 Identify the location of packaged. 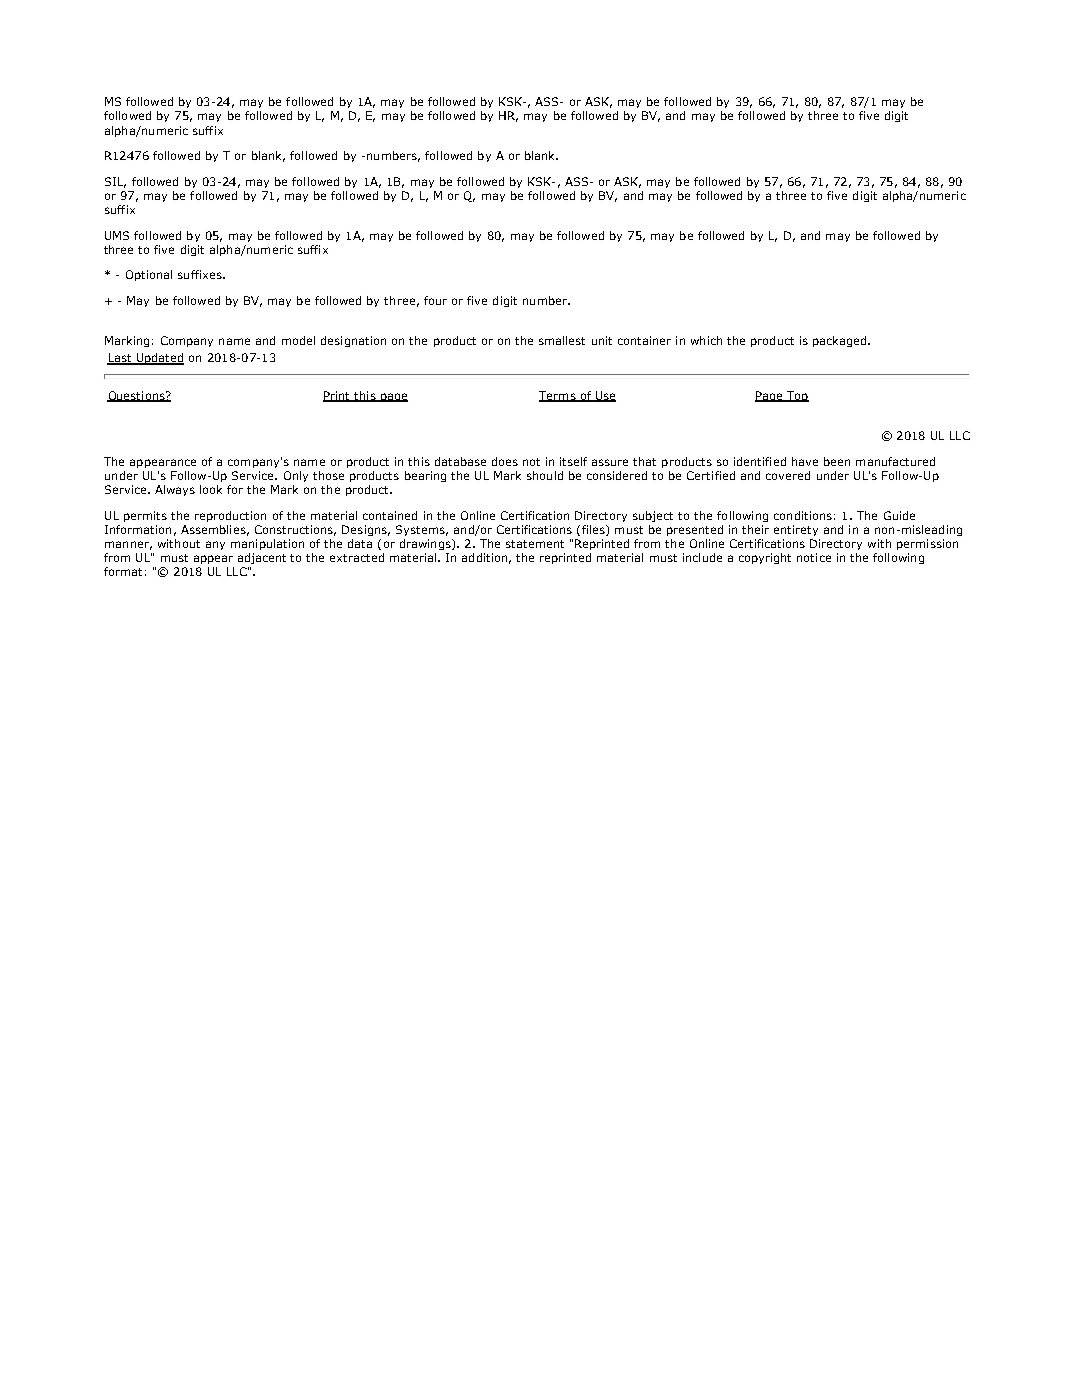
(841, 341).
